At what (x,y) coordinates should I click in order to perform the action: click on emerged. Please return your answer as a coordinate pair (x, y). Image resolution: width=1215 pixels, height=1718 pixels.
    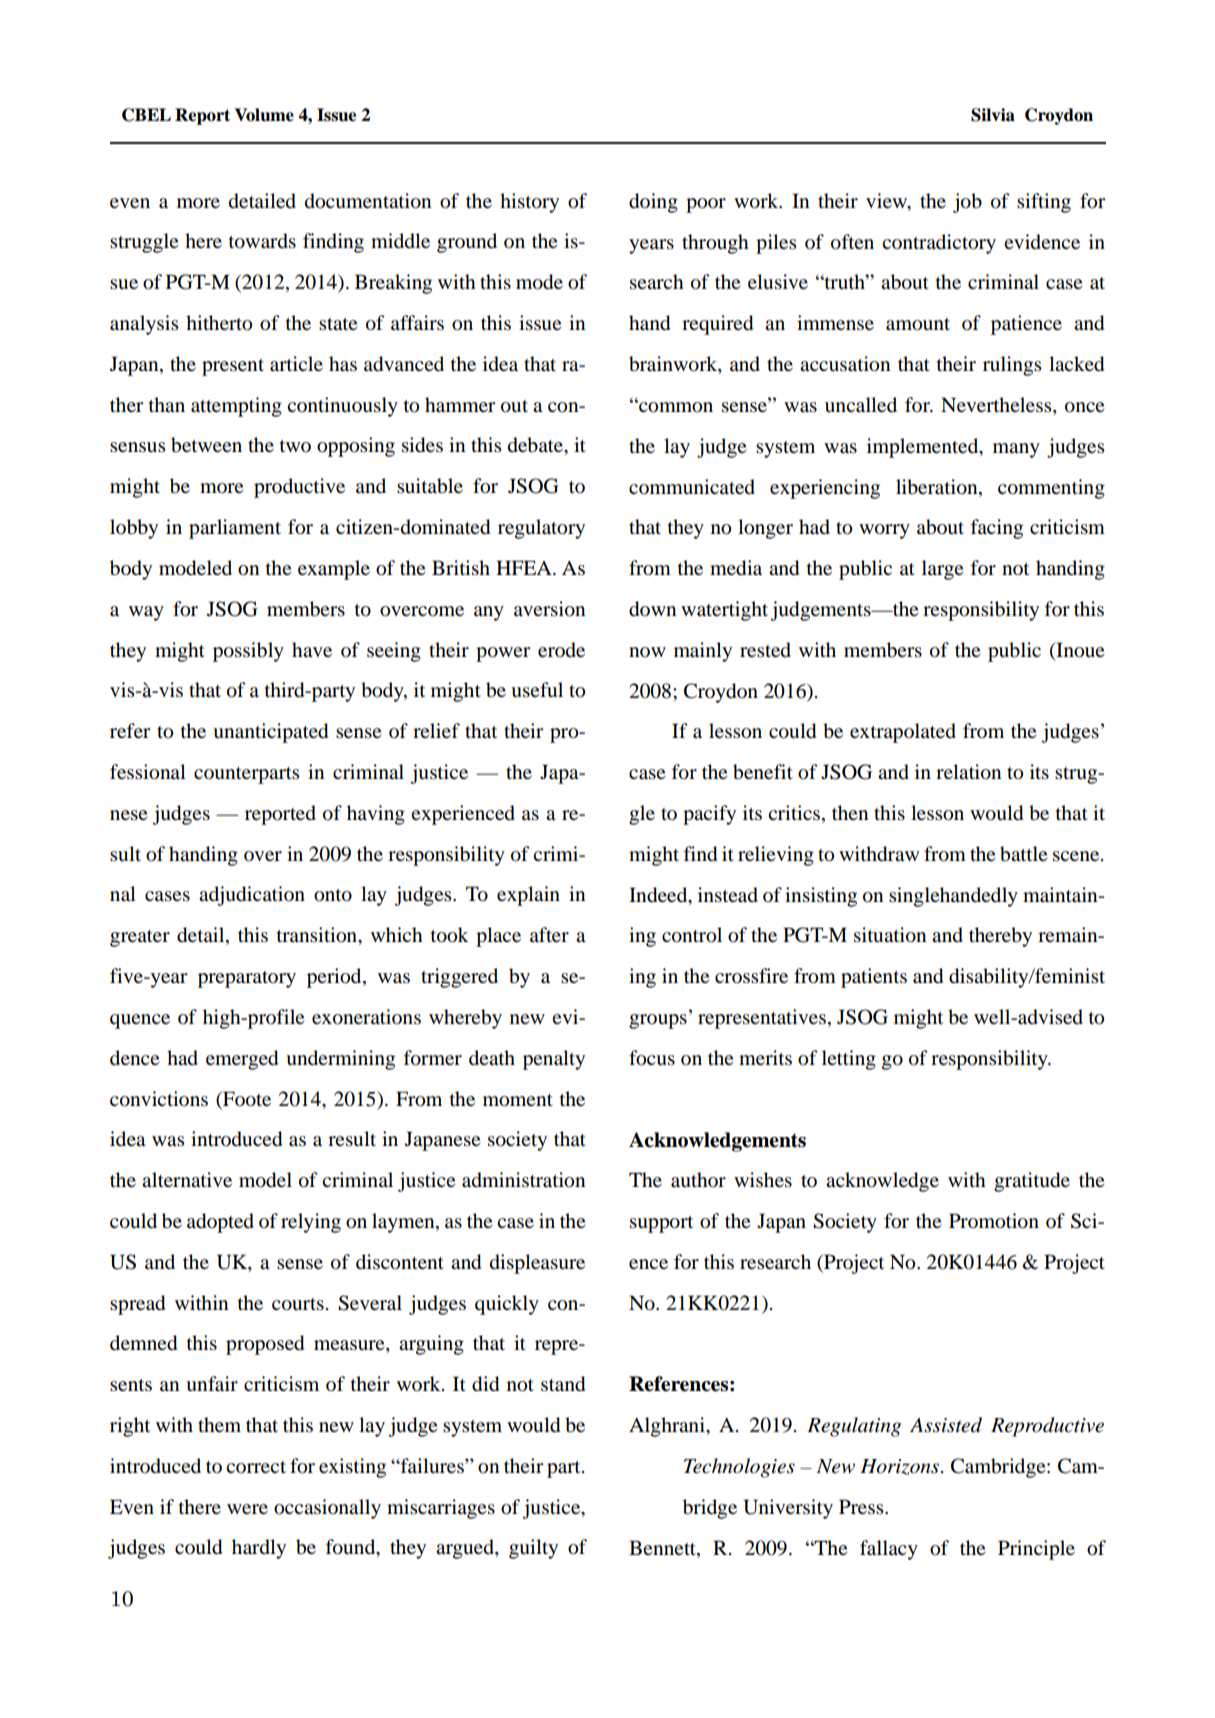
    Looking at the image, I should click on (242, 1060).
